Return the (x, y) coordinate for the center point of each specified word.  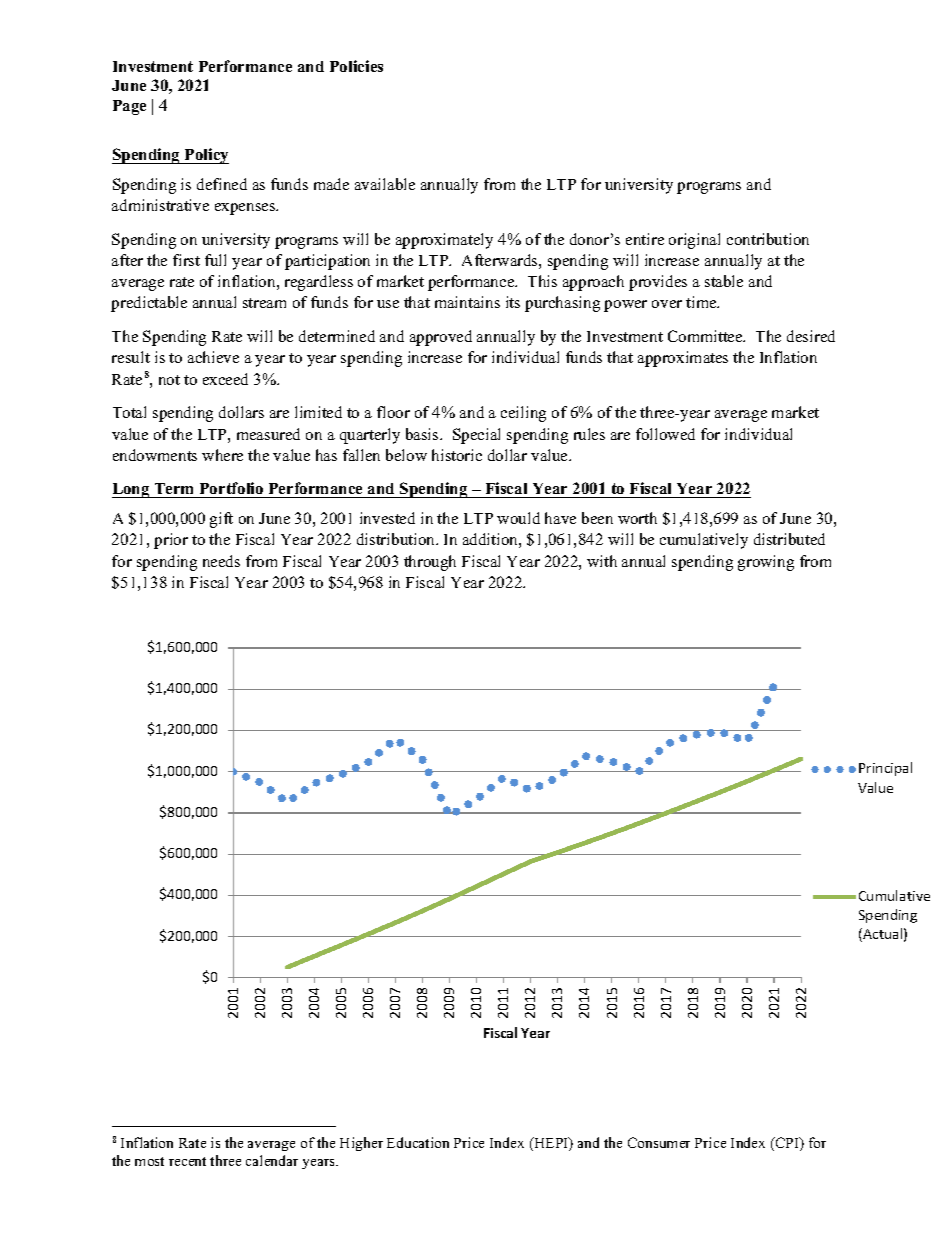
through (430, 563)
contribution (768, 239)
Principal (885, 769)
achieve (213, 357)
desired (811, 336)
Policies (356, 66)
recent (187, 1161)
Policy (206, 156)
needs (221, 561)
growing (766, 563)
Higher (361, 1144)
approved (441, 338)
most (149, 1161)
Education (418, 1142)
